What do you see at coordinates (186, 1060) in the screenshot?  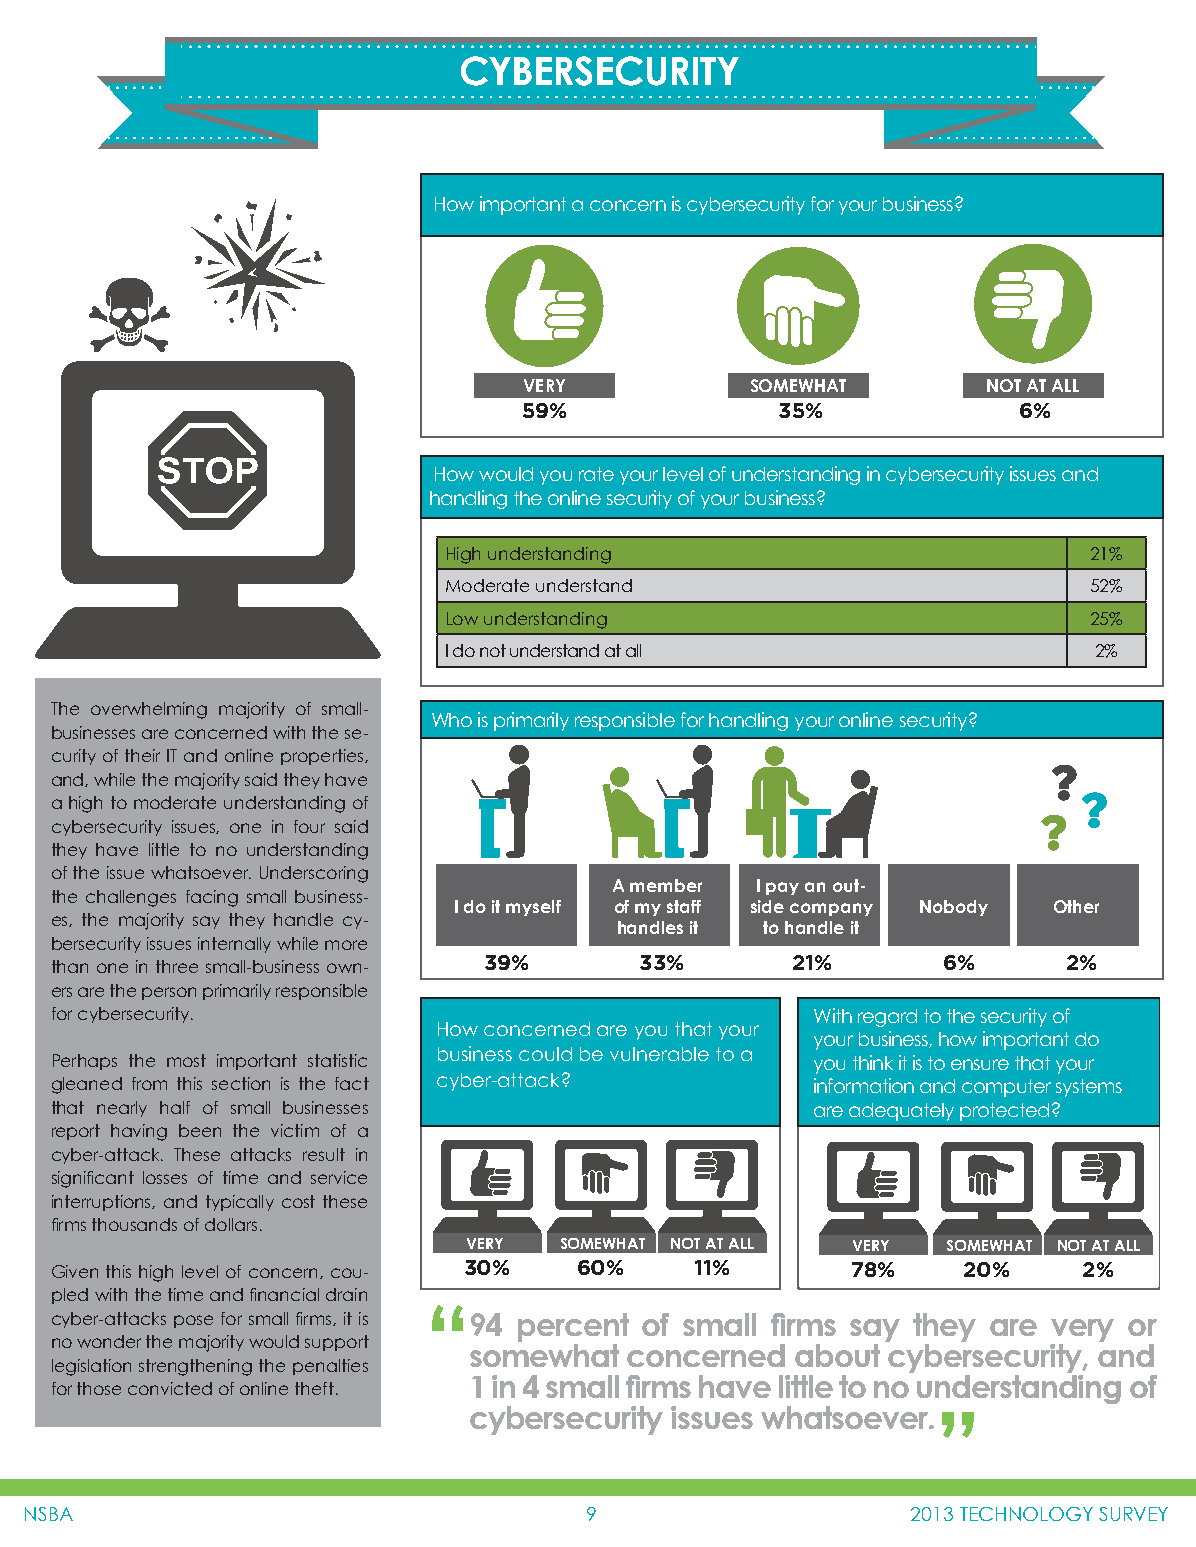 I see `most` at bounding box center [186, 1060].
